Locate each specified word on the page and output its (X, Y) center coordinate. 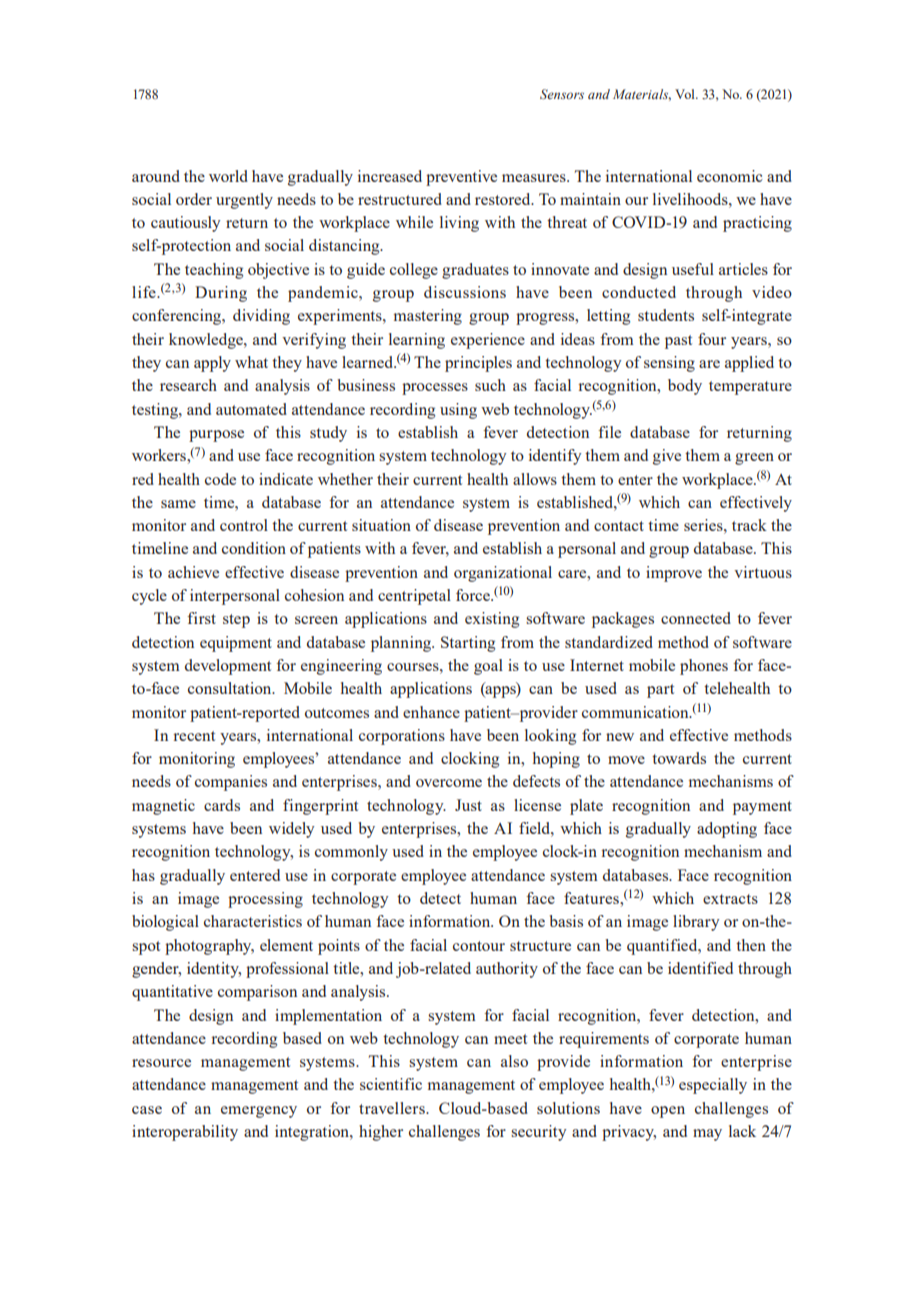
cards (222, 805)
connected (696, 618)
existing (492, 620)
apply (212, 364)
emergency (259, 1112)
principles (478, 364)
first (201, 618)
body (685, 387)
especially (713, 1086)
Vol (686, 94)
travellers (393, 1108)
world (228, 176)
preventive (461, 178)
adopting (727, 830)
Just (468, 805)
